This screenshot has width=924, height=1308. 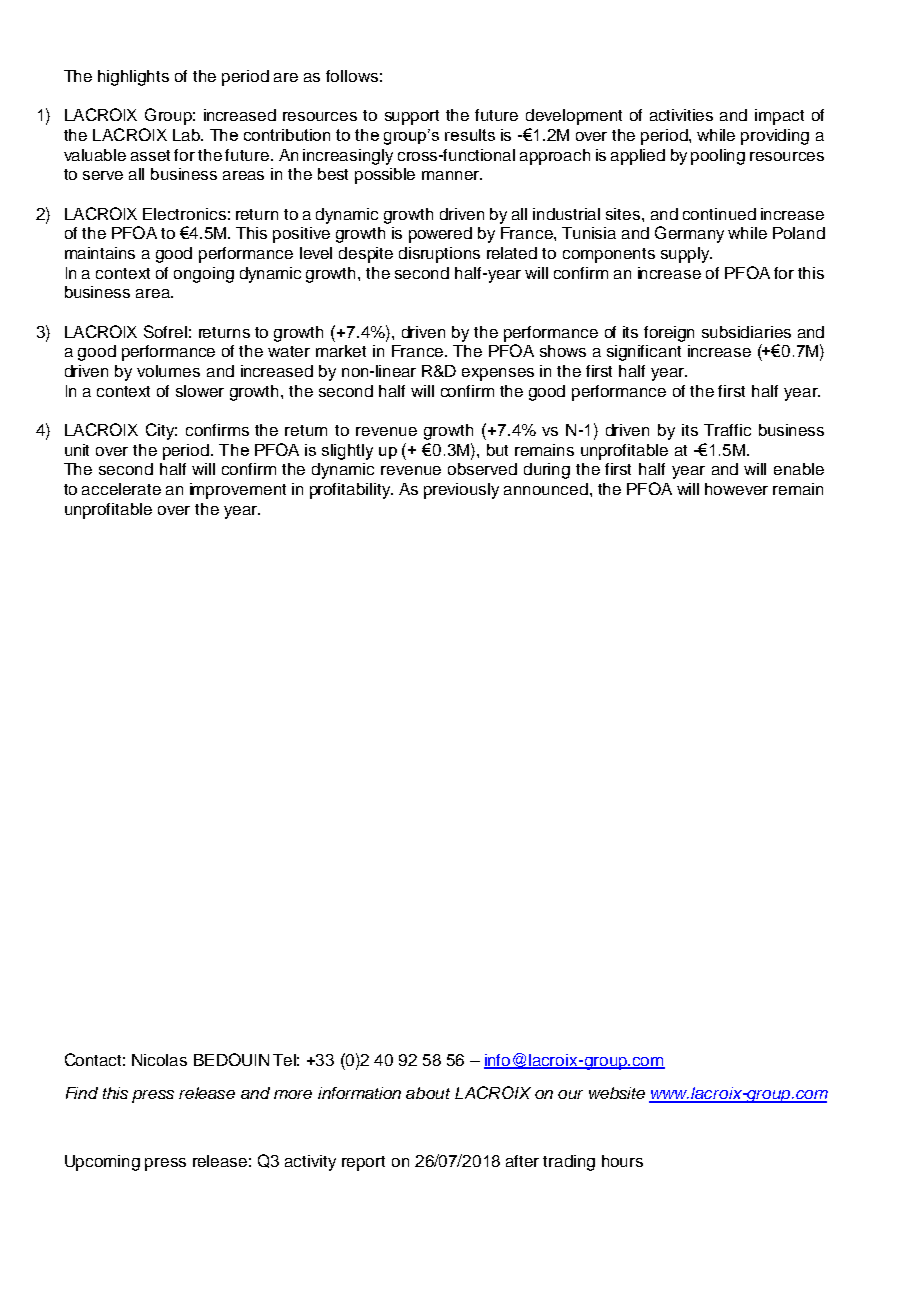 I want to click on Lab, so click(x=187, y=135).
